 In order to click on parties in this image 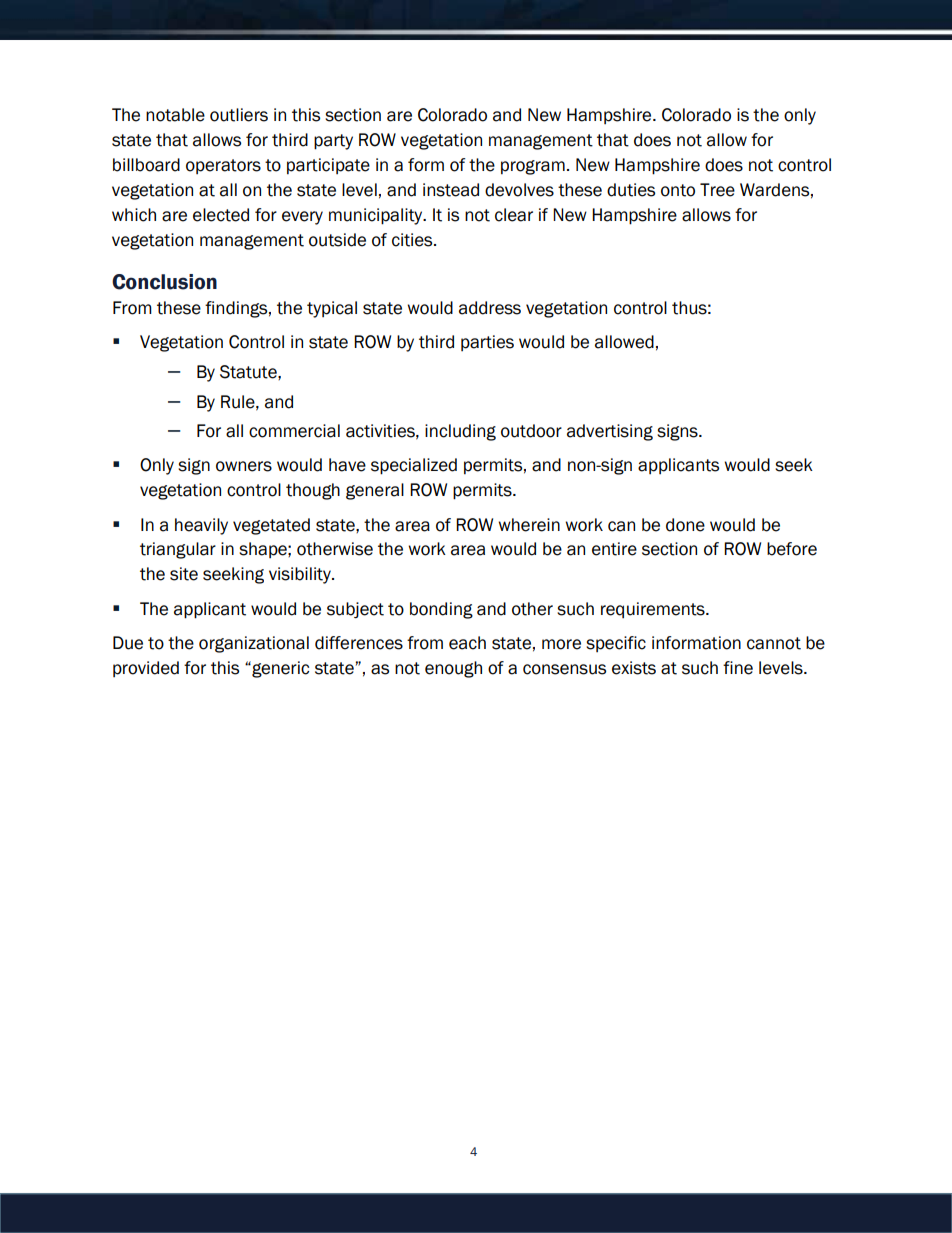, I will do `click(487, 343)`.
